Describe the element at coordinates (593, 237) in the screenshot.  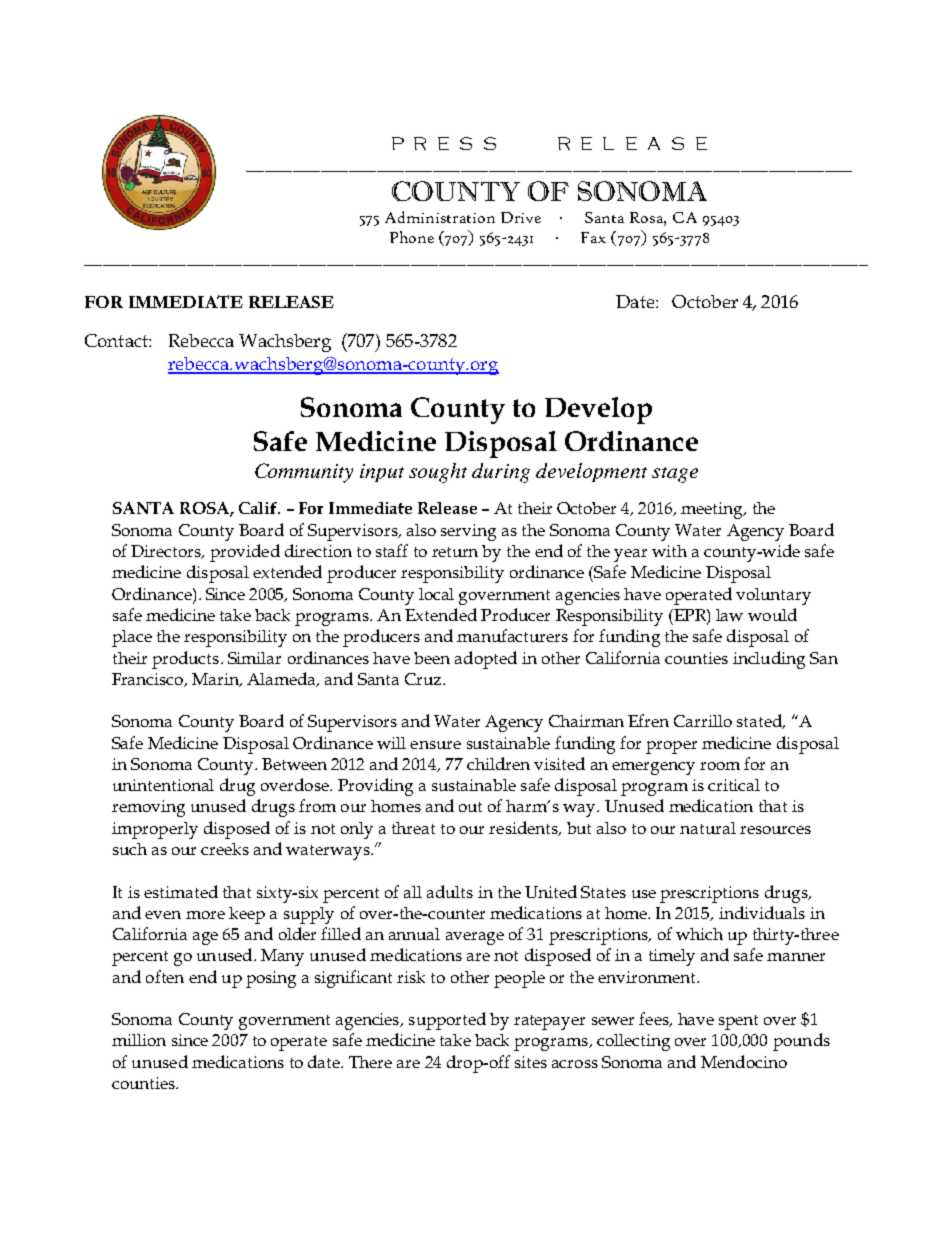
I see `Fax` at that location.
